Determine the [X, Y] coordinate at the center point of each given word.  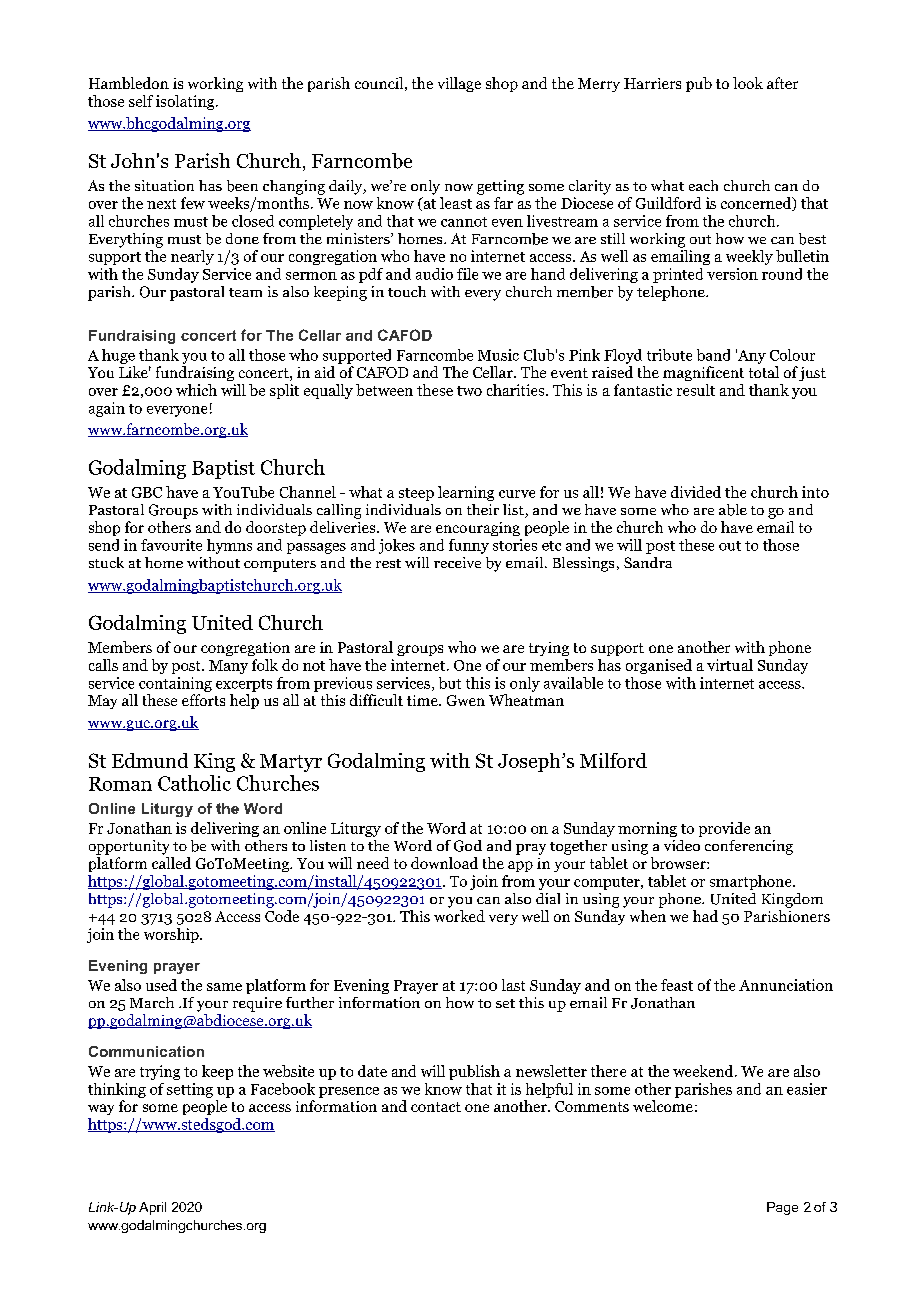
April [152, 1208]
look [748, 83]
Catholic [194, 783]
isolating [186, 102]
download [444, 863]
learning [466, 493]
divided [696, 492]
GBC [147, 492]
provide [724, 829]
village [459, 84]
